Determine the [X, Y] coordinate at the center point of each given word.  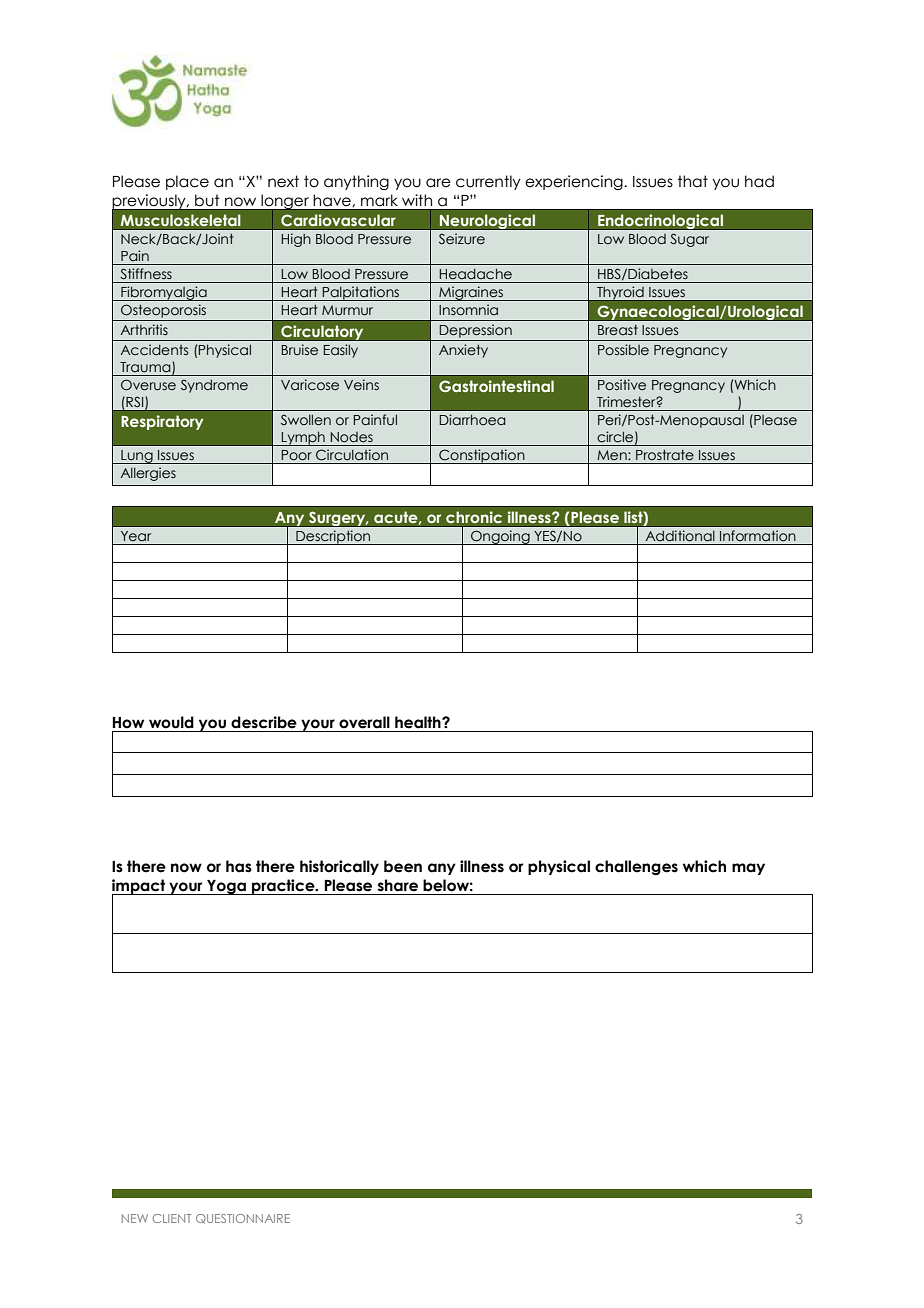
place [187, 182]
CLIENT [172, 1218]
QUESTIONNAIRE [243, 1219]
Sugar [689, 240]
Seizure [462, 238]
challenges [636, 867]
